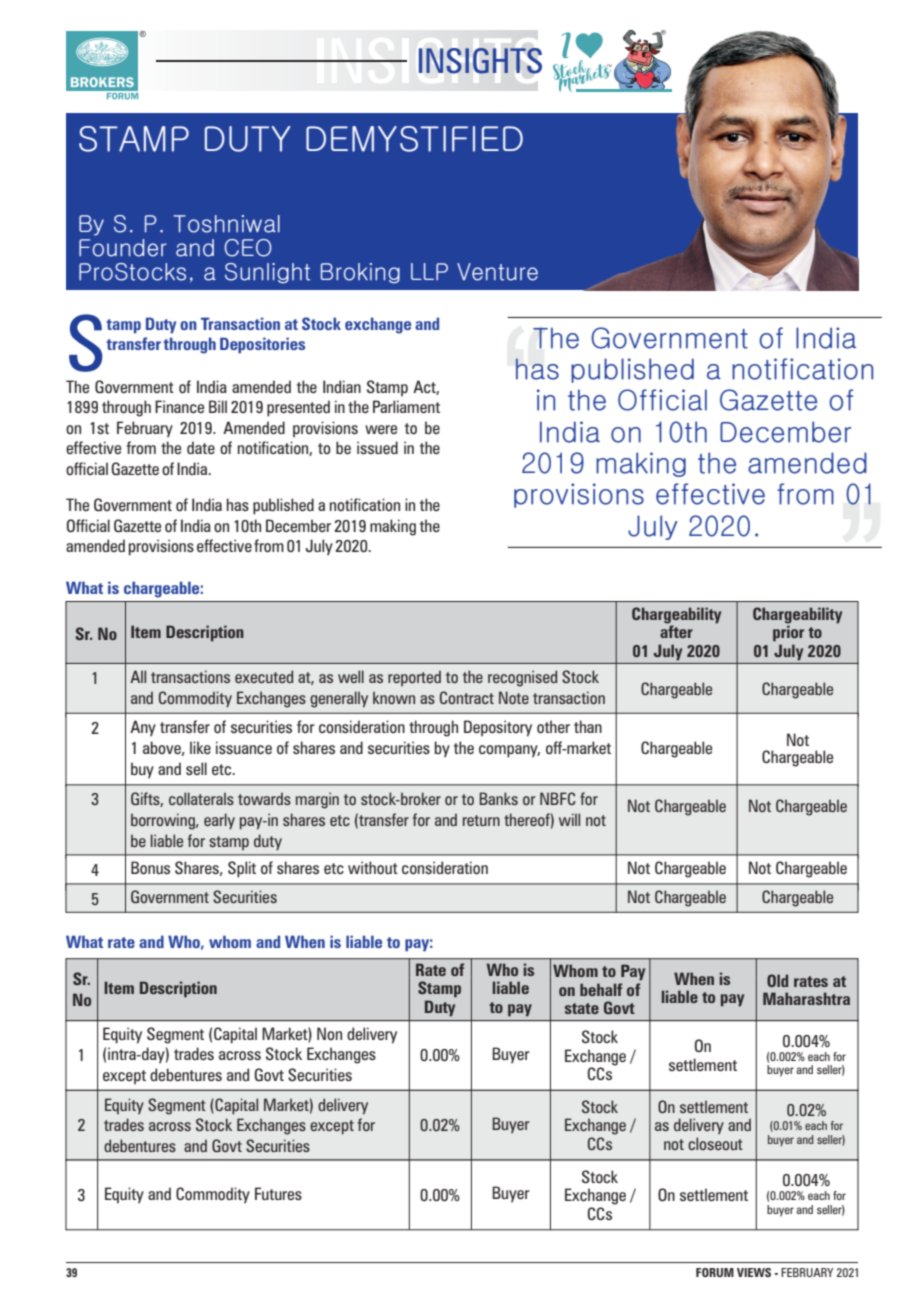 The image size is (924, 1308). Describe the element at coordinates (497, 272) in the page. I see `Venture` at that location.
